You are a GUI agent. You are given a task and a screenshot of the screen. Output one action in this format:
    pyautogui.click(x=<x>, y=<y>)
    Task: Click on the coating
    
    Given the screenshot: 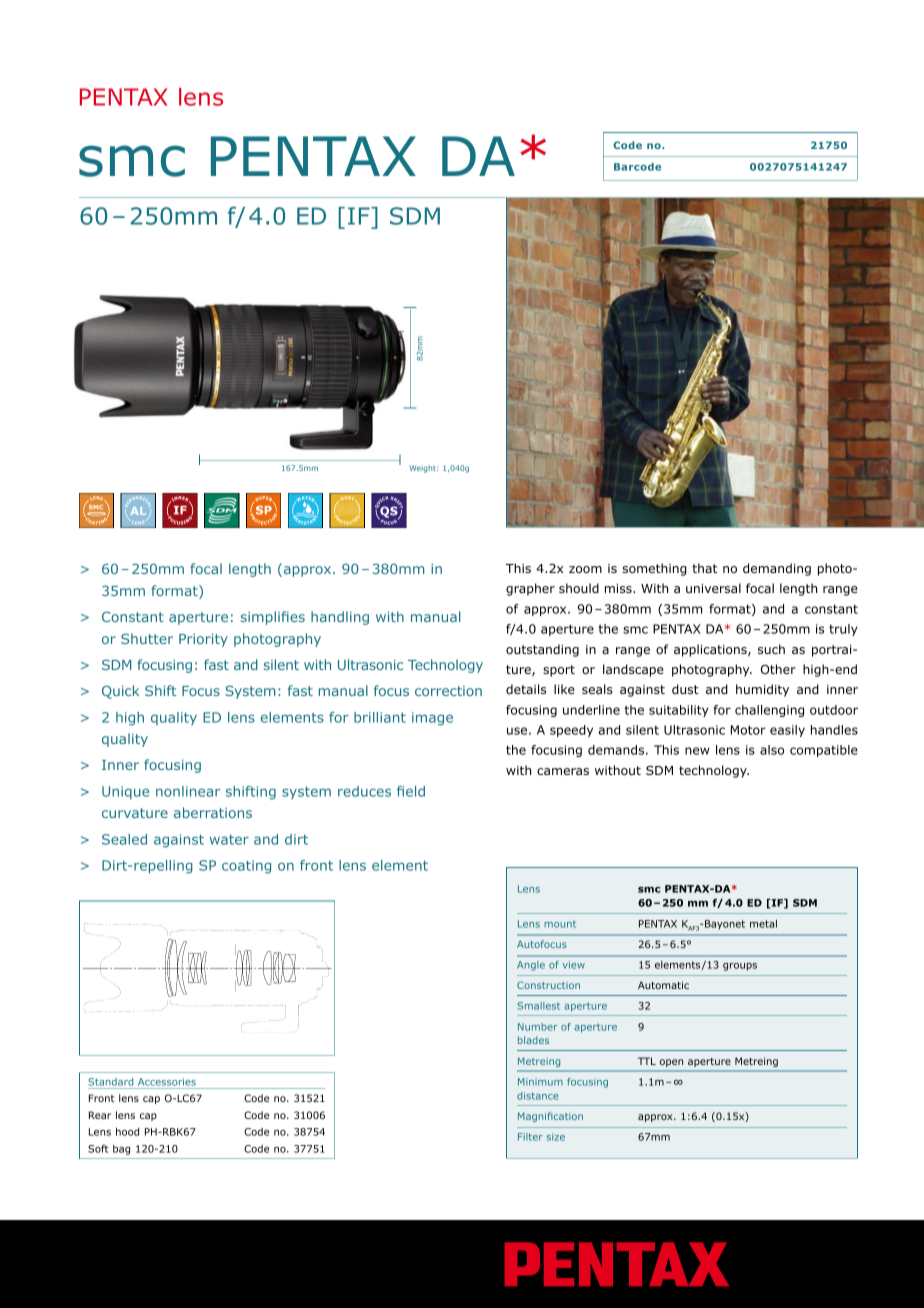 What is the action you would take?
    pyautogui.click(x=246, y=867)
